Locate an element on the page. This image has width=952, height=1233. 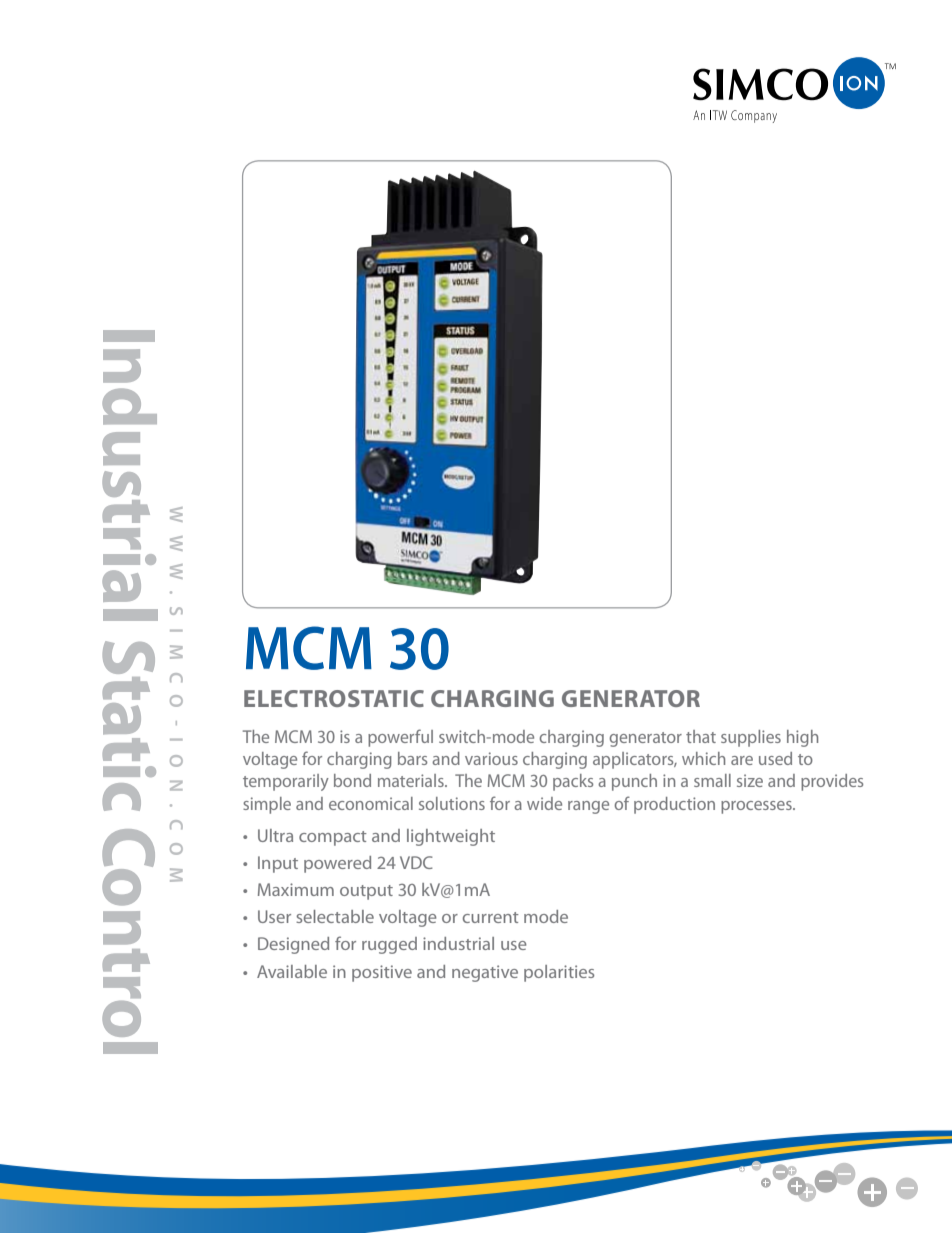
lightweight is located at coordinates (451, 837).
